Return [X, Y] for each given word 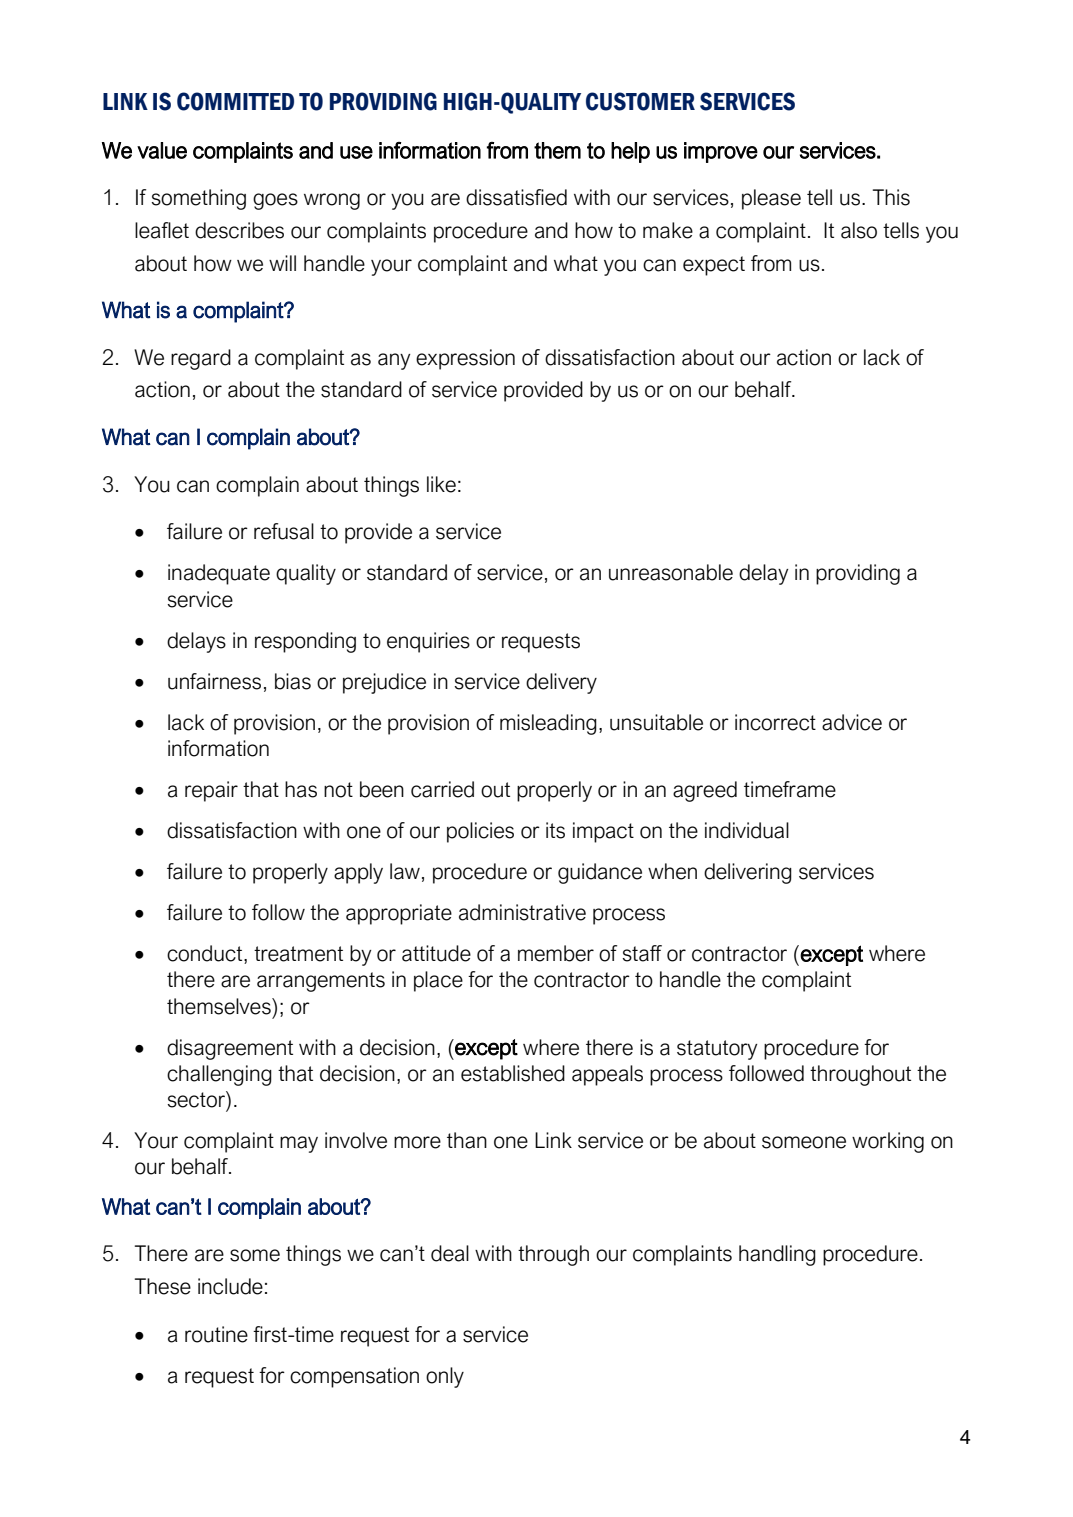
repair [211, 791]
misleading [548, 724]
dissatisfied [516, 197]
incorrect [775, 722]
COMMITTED [235, 101]
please [771, 199]
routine [216, 1334]
